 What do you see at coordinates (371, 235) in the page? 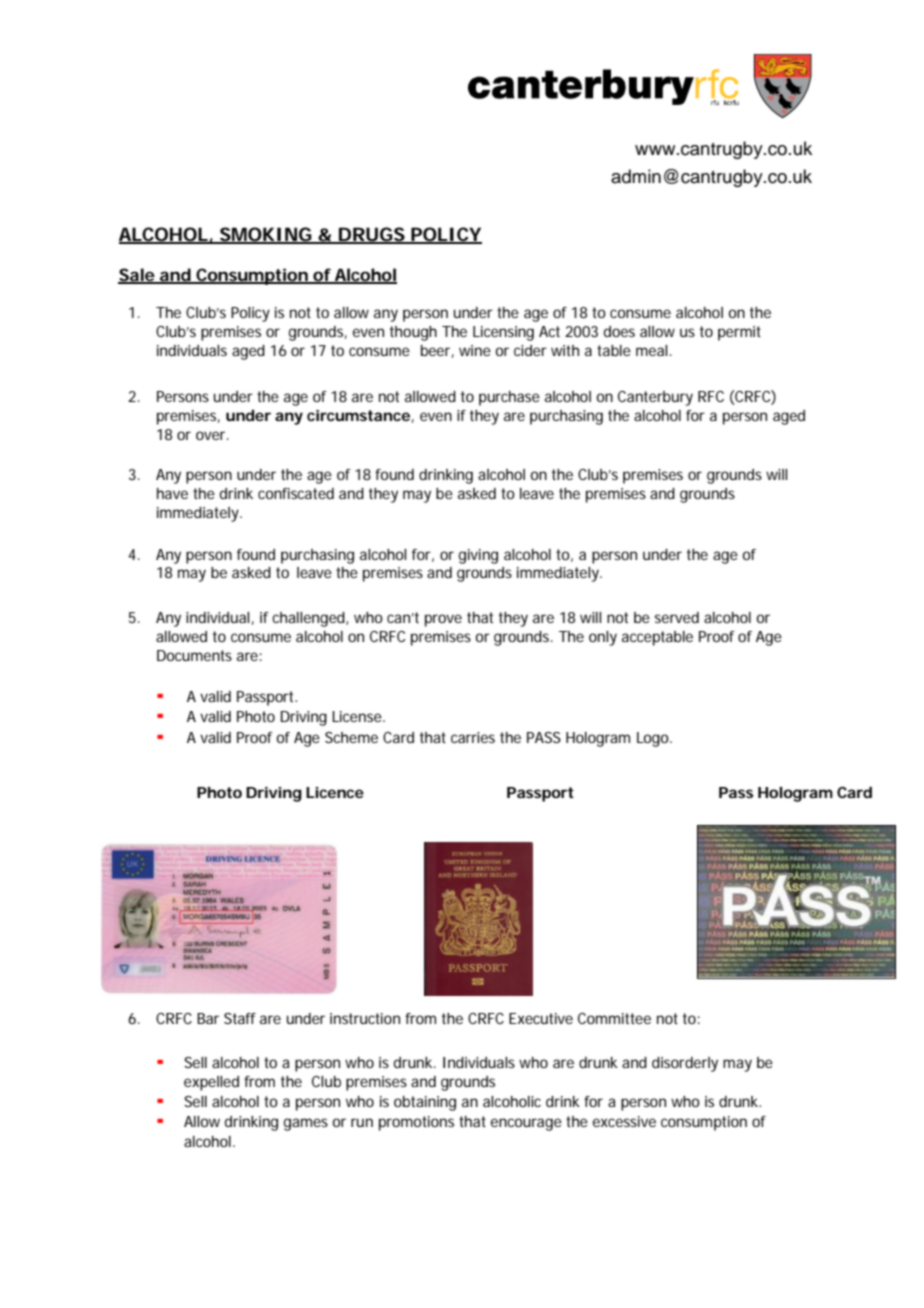
I see `DRUGS` at bounding box center [371, 235].
